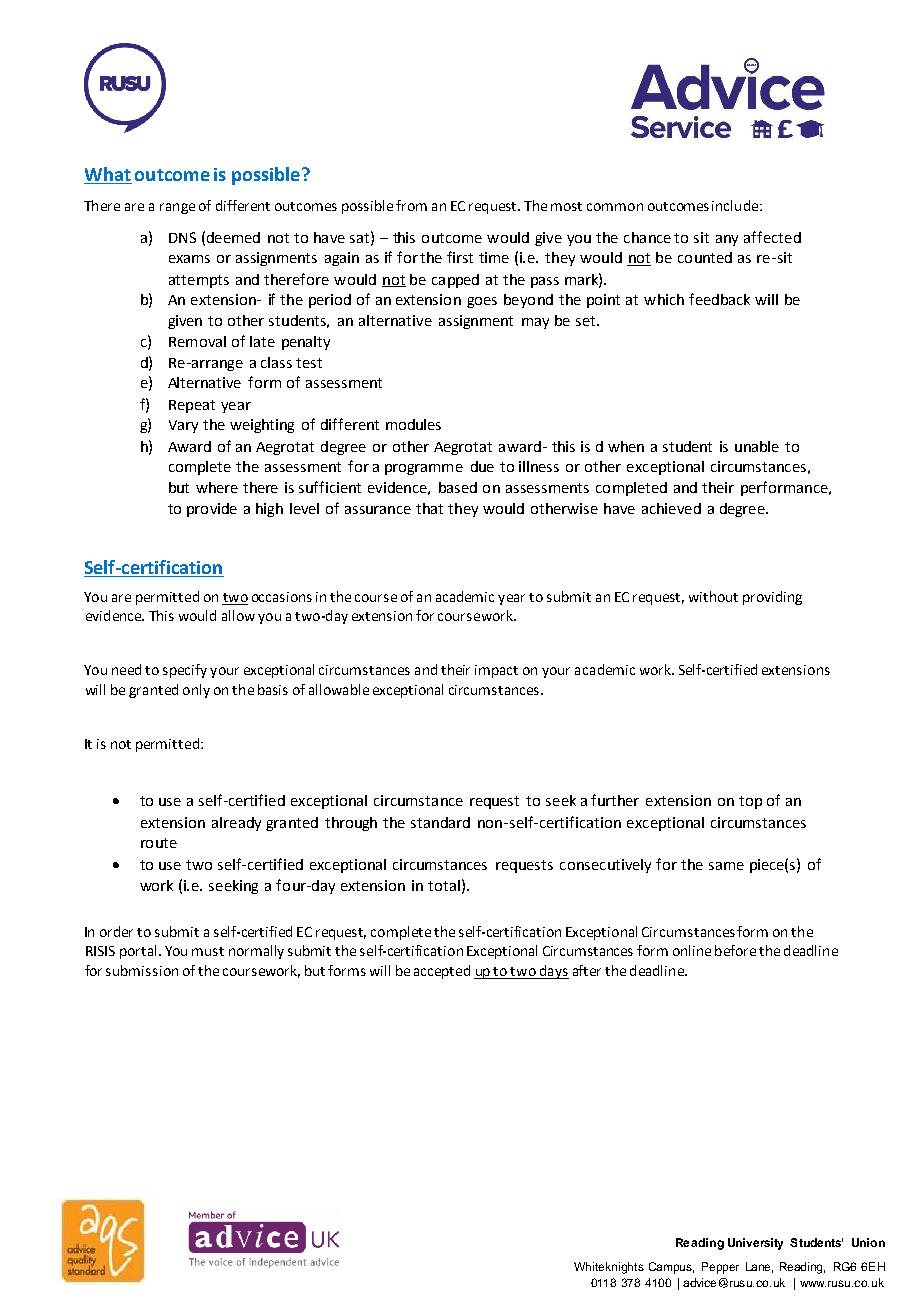 This document has width=924, height=1308. What do you see at coordinates (750, 802) in the document?
I see `top` at bounding box center [750, 802].
